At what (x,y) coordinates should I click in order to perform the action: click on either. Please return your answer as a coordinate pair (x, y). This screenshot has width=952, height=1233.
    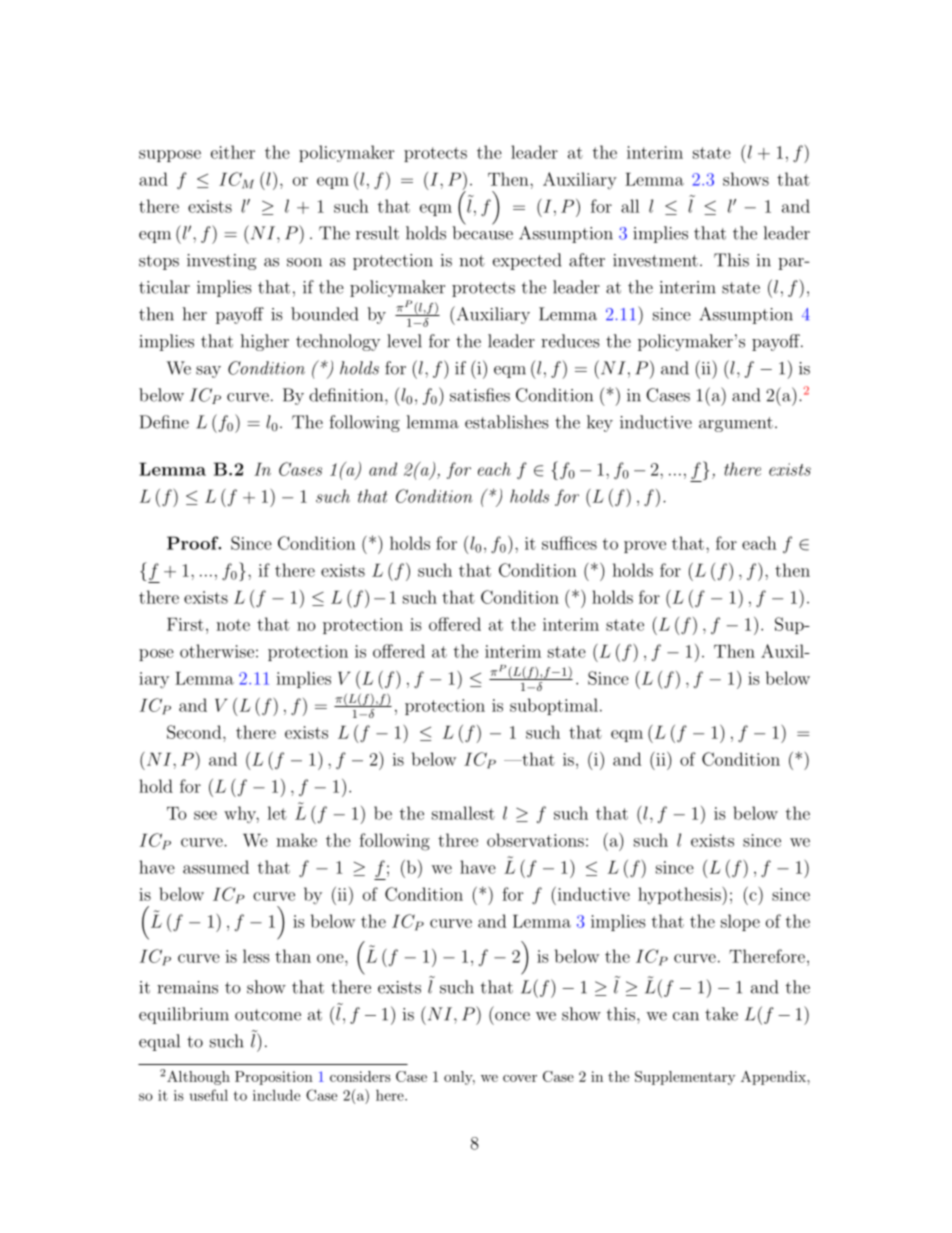
    Looking at the image, I should click on (233, 152).
